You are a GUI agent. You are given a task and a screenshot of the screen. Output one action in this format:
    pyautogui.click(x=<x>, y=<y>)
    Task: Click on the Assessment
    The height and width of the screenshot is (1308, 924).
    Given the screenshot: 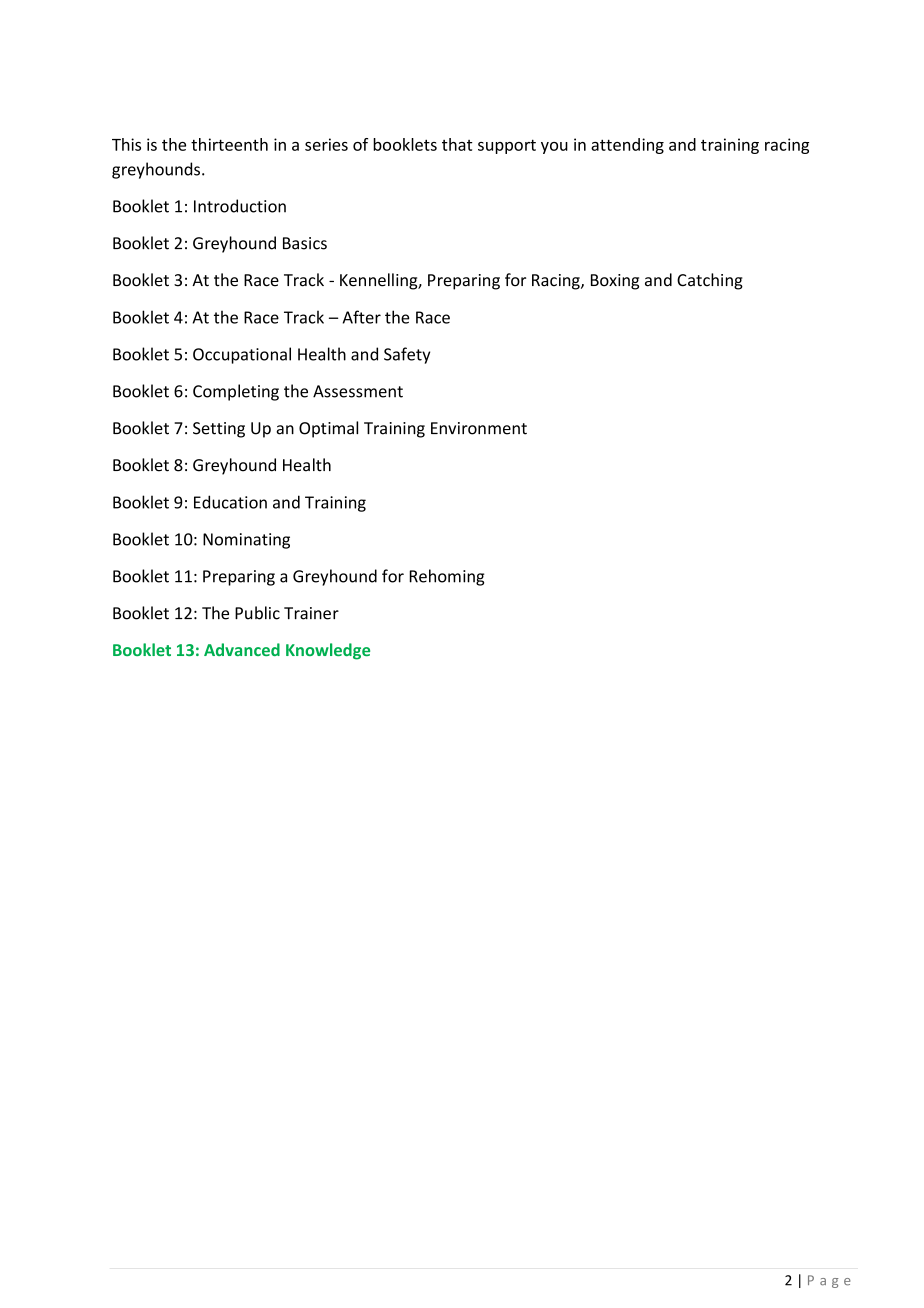 What is the action you would take?
    pyautogui.click(x=358, y=391)
